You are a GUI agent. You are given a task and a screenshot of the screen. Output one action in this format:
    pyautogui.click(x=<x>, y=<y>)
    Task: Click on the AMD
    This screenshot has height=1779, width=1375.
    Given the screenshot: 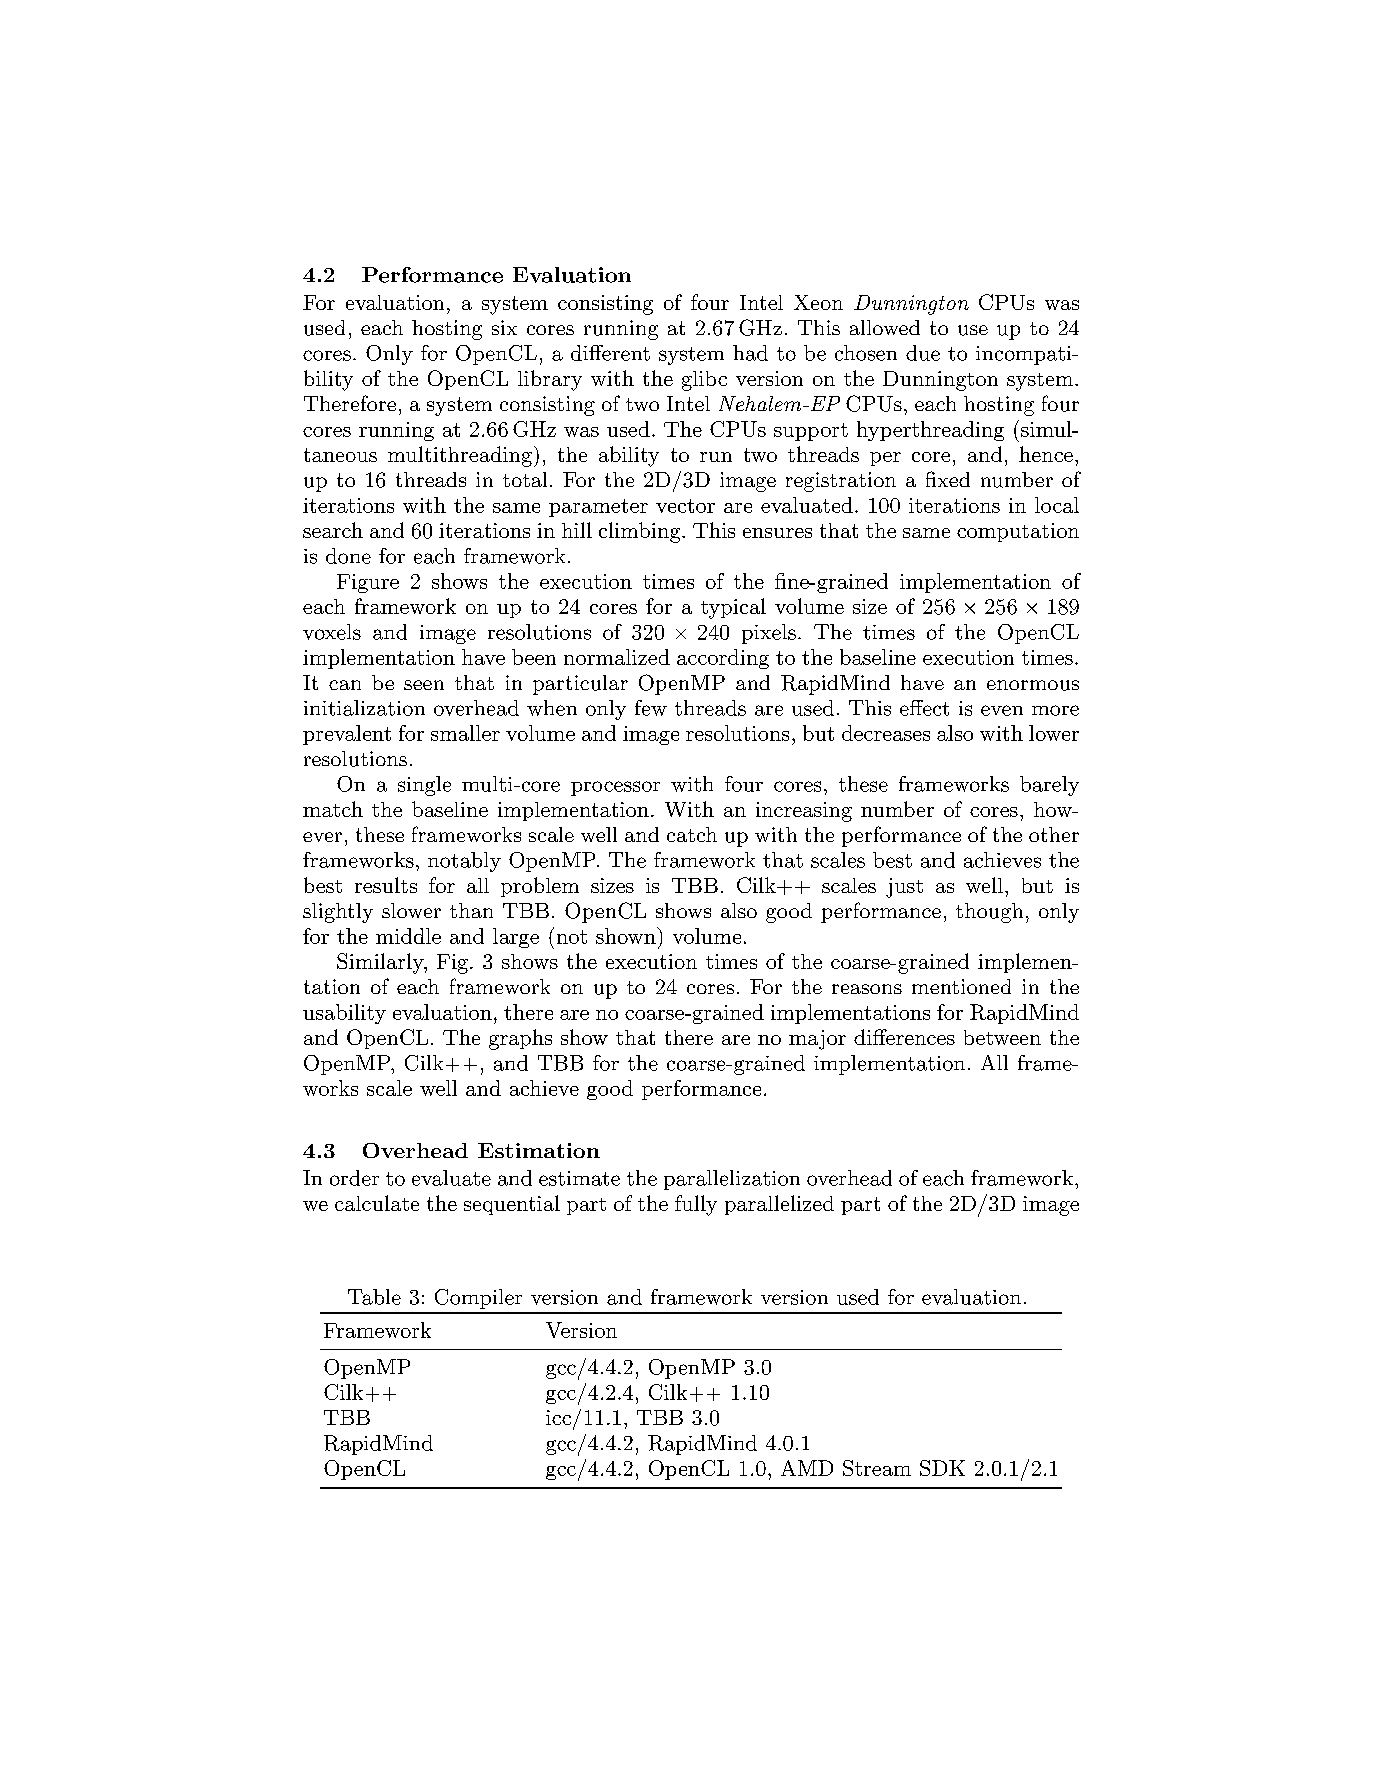 What is the action you would take?
    pyautogui.click(x=807, y=1468)
